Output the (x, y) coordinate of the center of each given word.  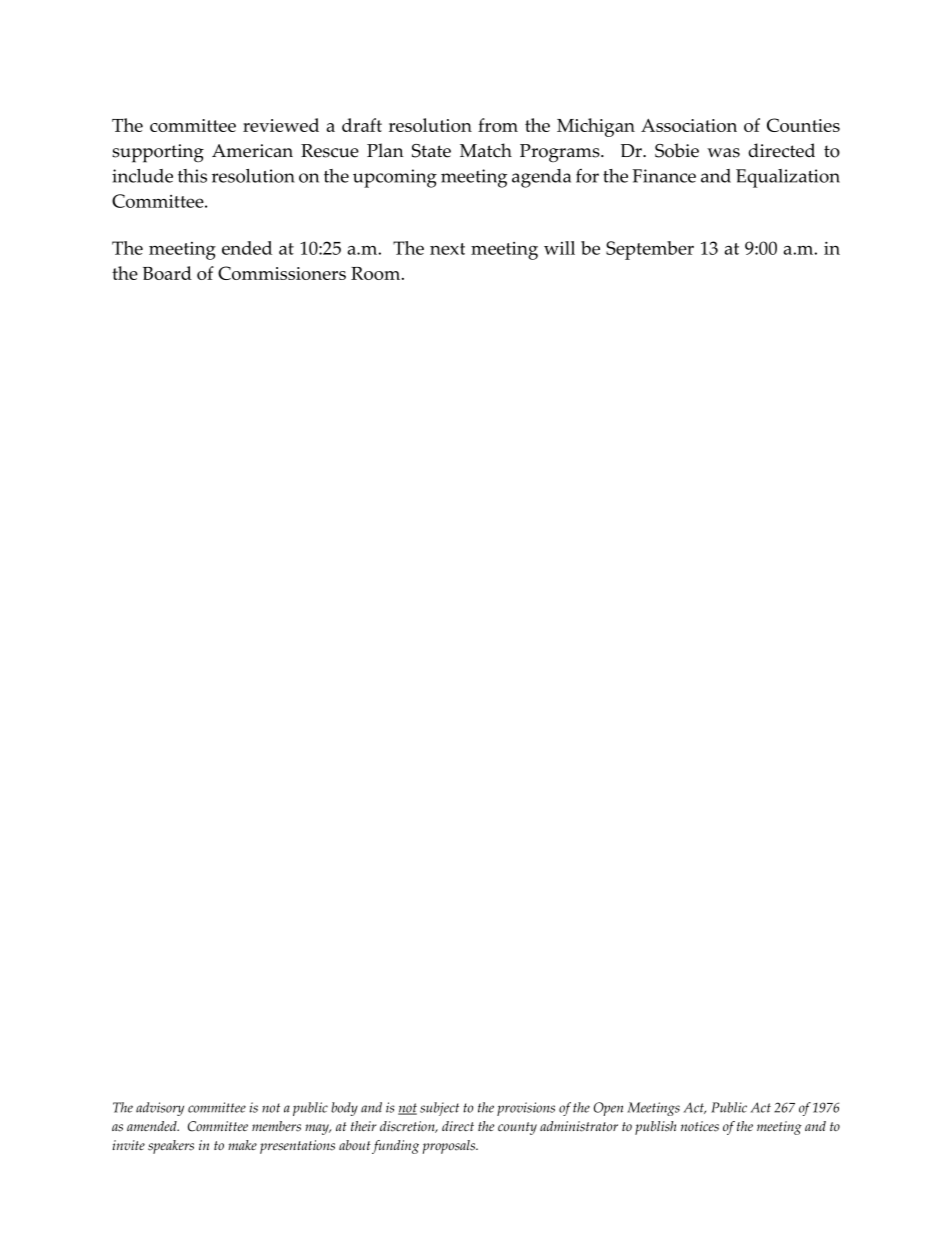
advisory (160, 1109)
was (723, 153)
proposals (449, 1147)
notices (700, 1126)
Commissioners (282, 273)
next (447, 249)
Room (375, 273)
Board (167, 273)
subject (439, 1109)
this (192, 176)
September (650, 250)
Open (608, 1109)
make (242, 1145)
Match (486, 150)
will (559, 248)
